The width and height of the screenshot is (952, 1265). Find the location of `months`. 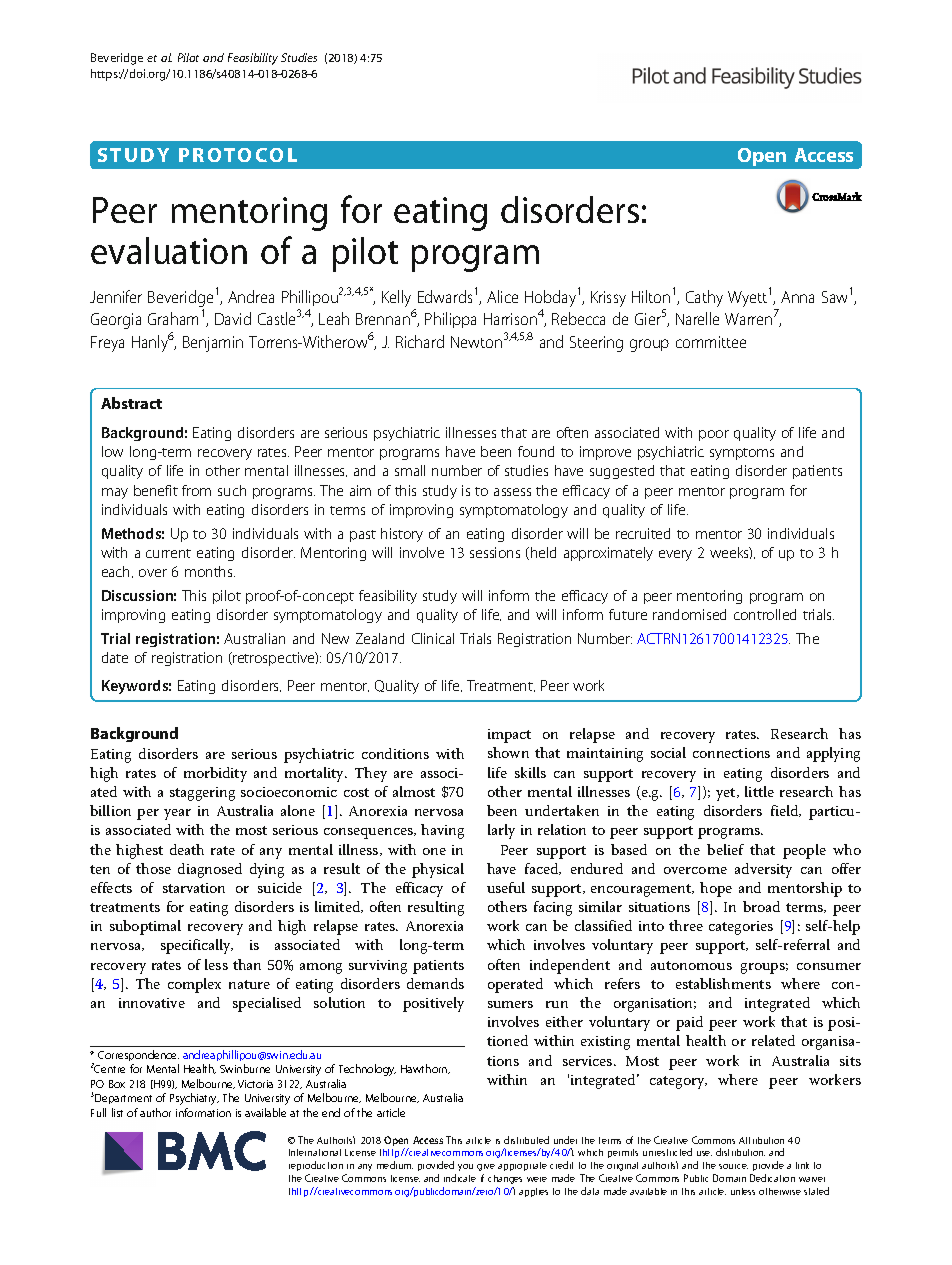

months is located at coordinates (210, 571).
